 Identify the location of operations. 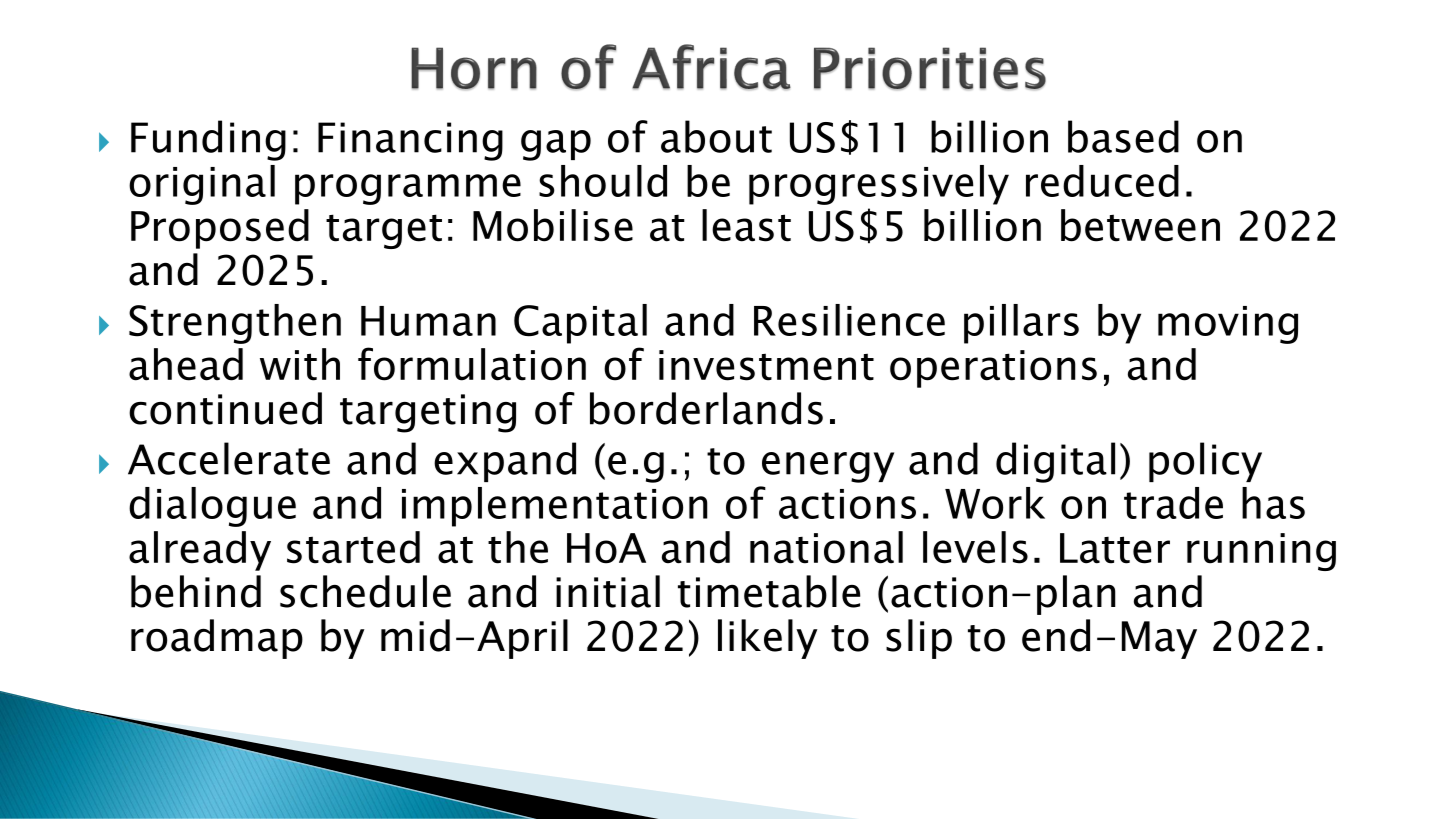
(993, 369).
